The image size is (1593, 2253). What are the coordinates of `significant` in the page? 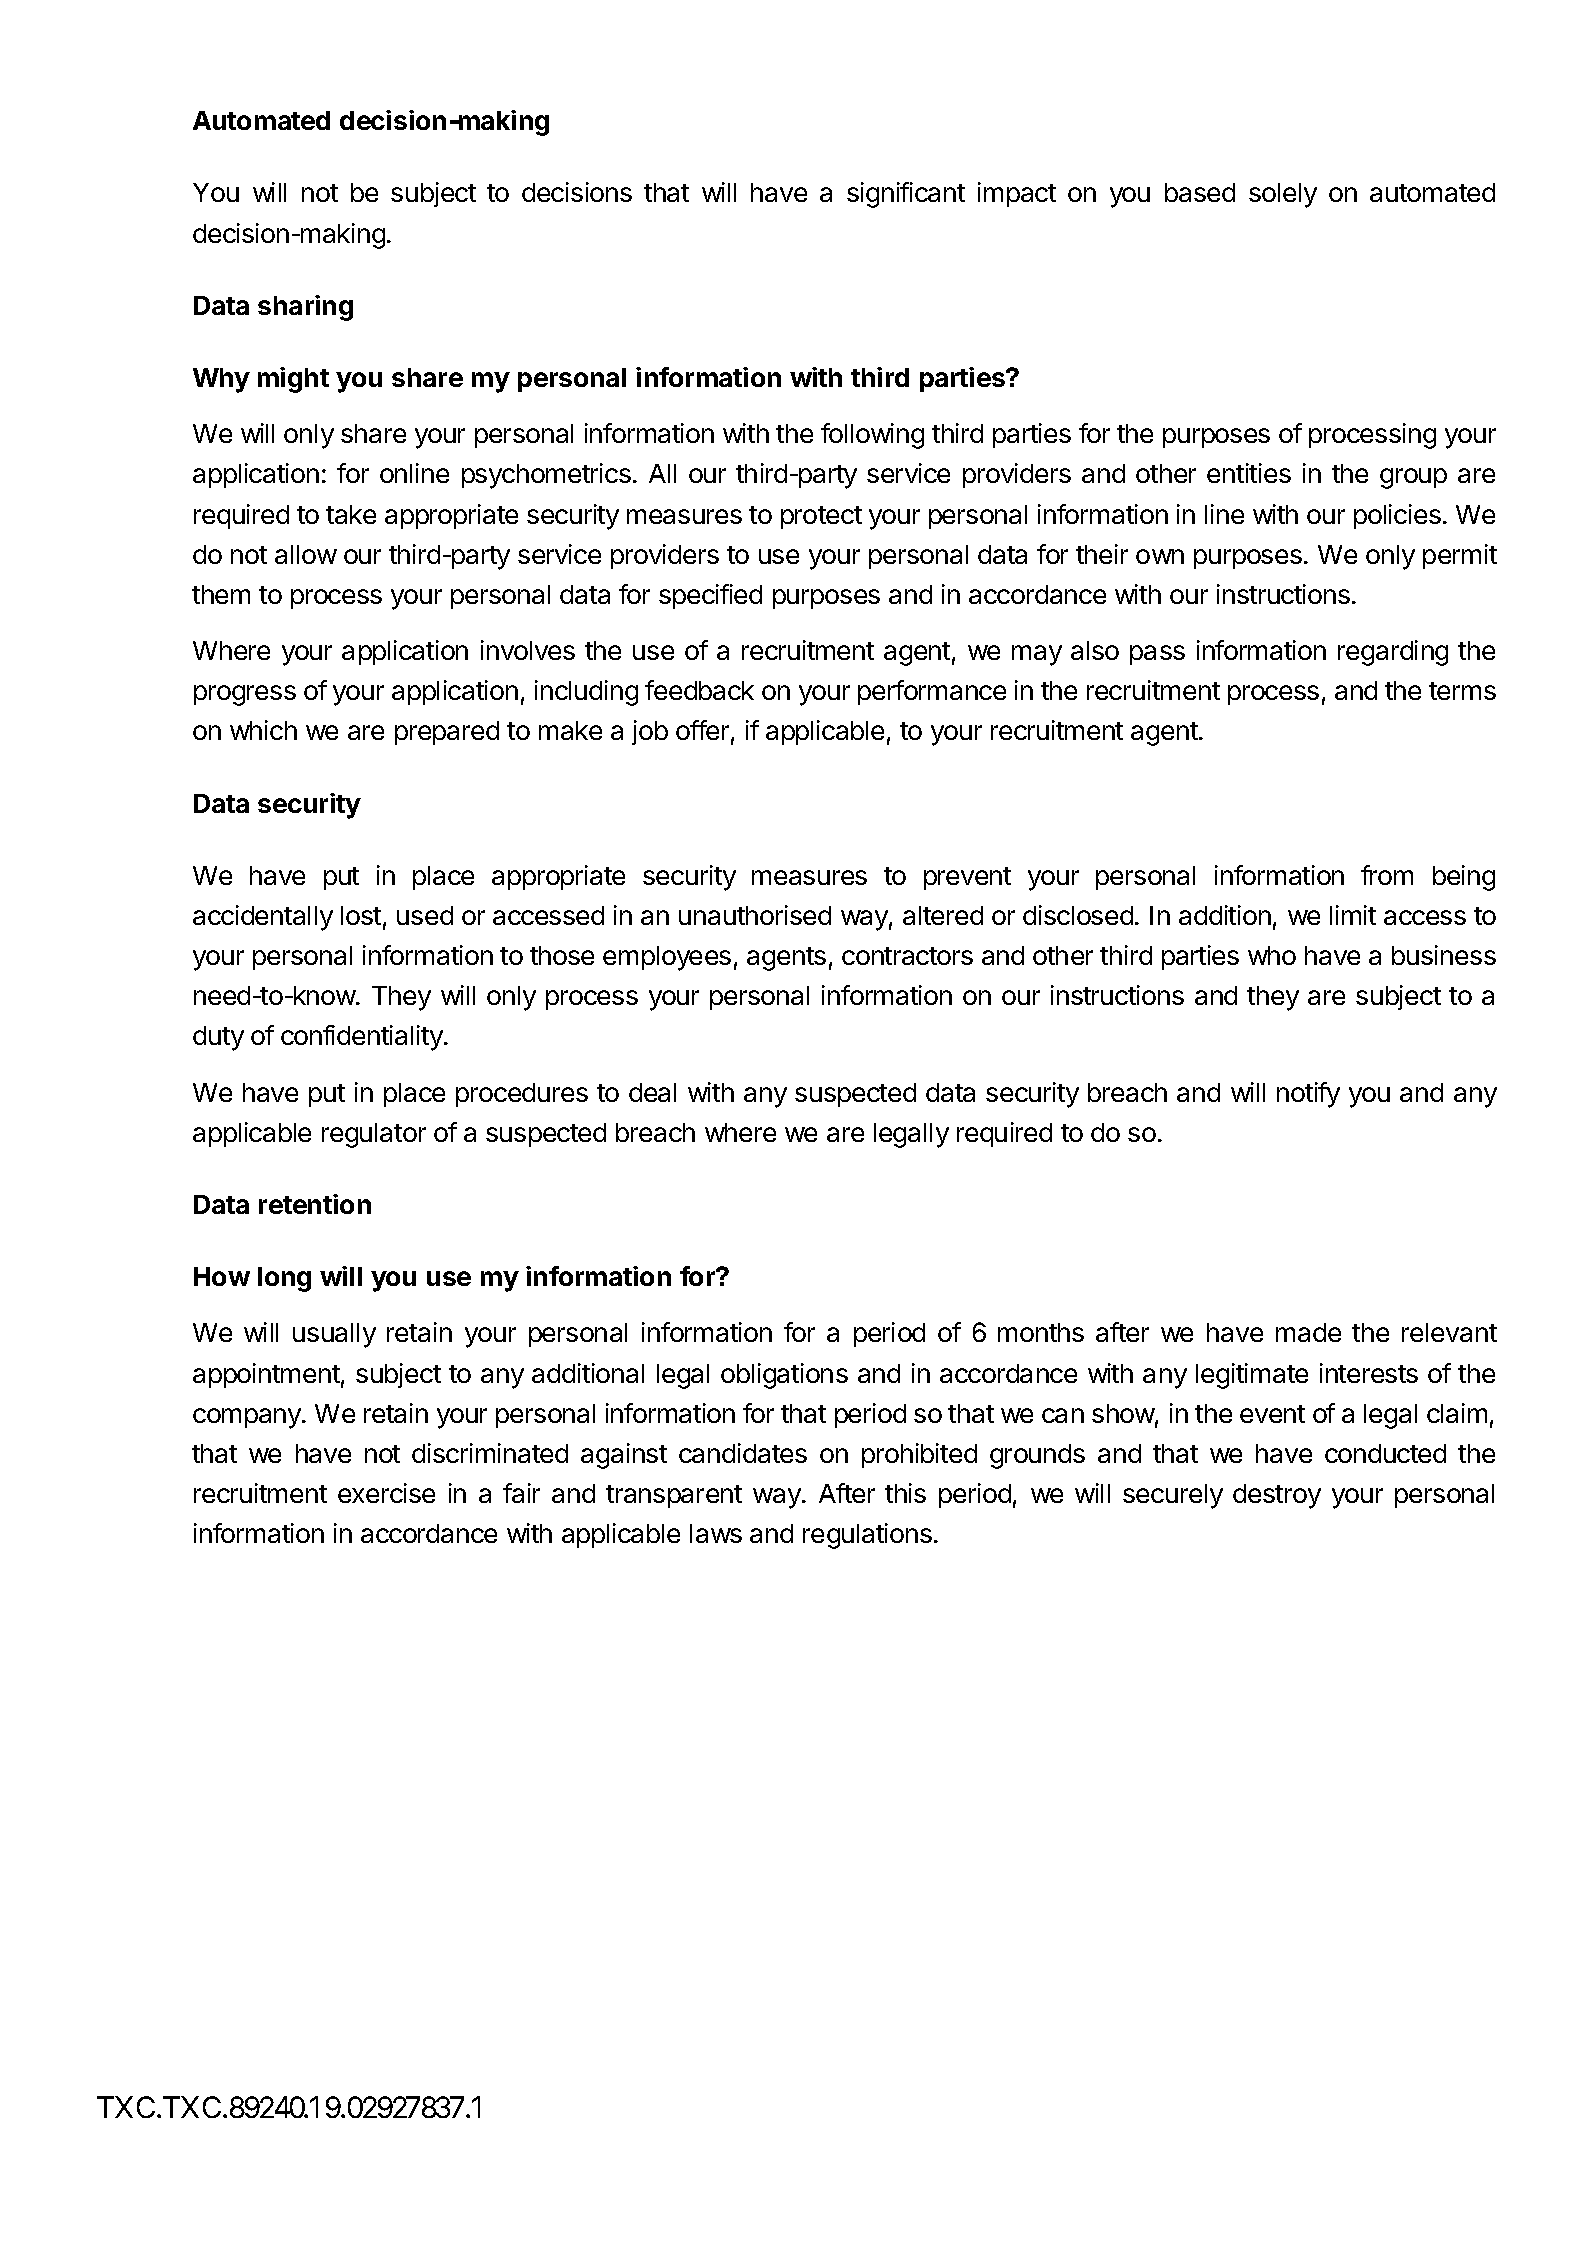 It's located at (906, 195).
